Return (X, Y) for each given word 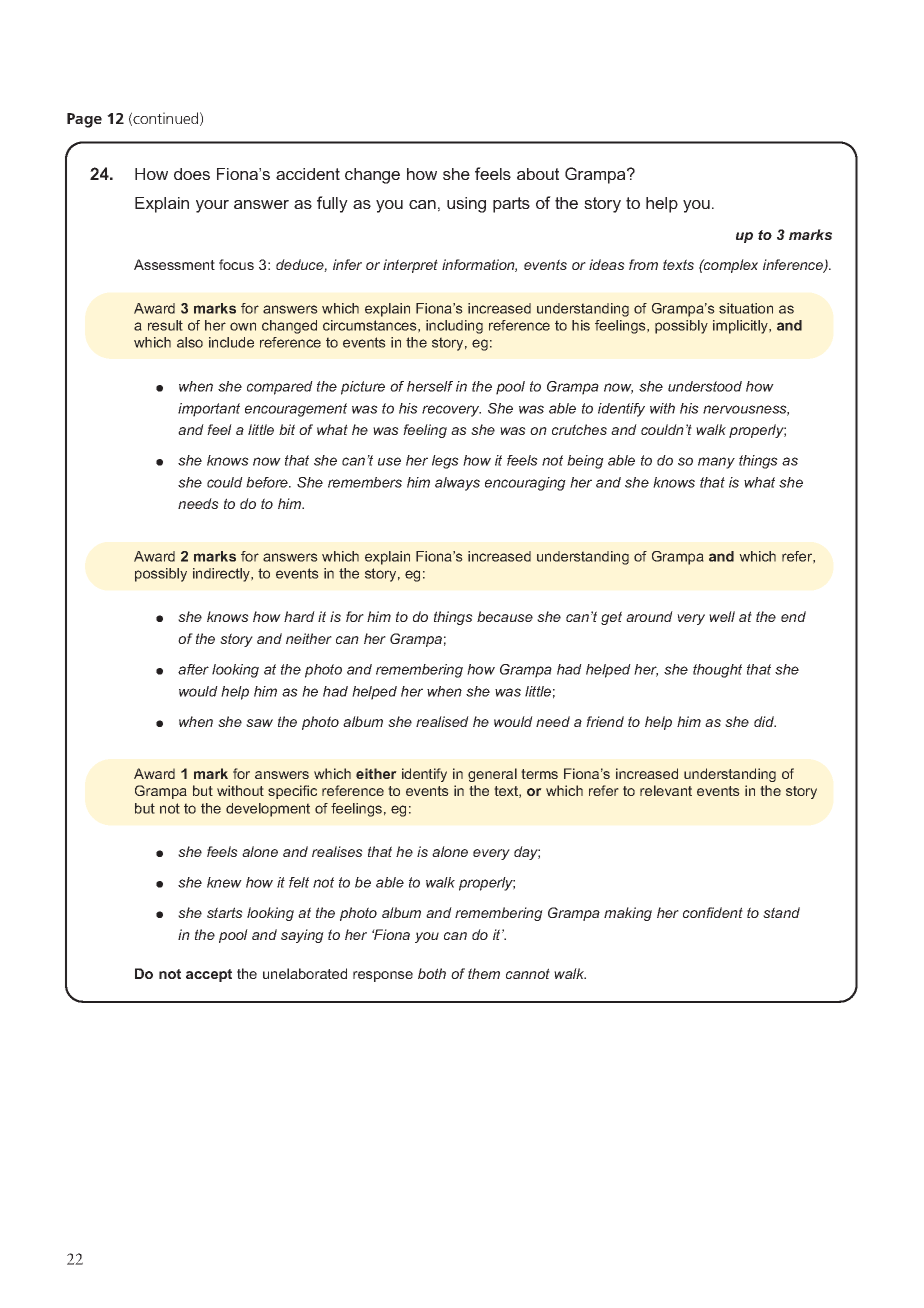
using (466, 205)
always (457, 484)
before (268, 482)
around (649, 616)
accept (209, 975)
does (192, 174)
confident (713, 912)
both (432, 973)
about (538, 174)
